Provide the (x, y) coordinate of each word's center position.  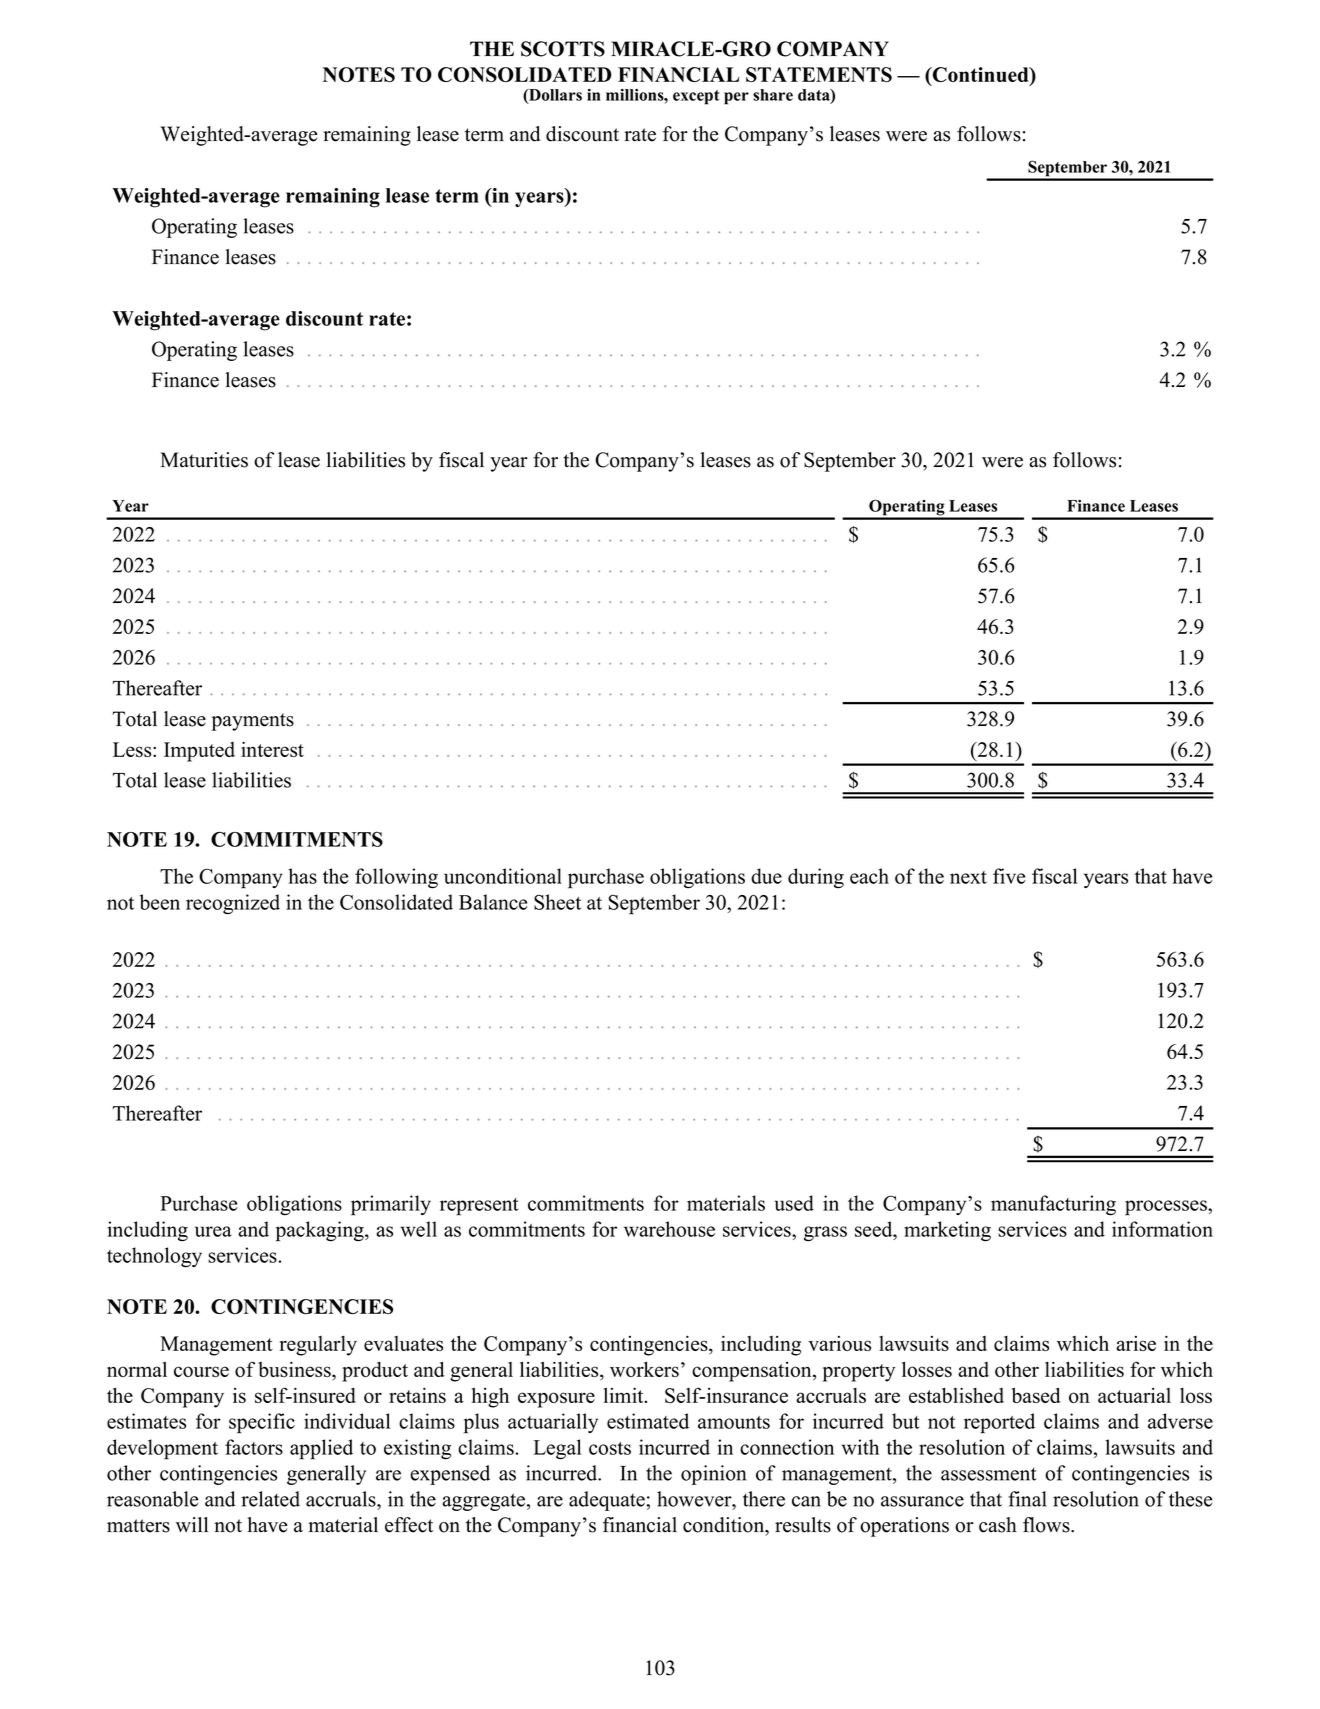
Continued (980, 76)
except (696, 97)
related (270, 1499)
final (1027, 1499)
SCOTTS (563, 49)
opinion (713, 1475)
